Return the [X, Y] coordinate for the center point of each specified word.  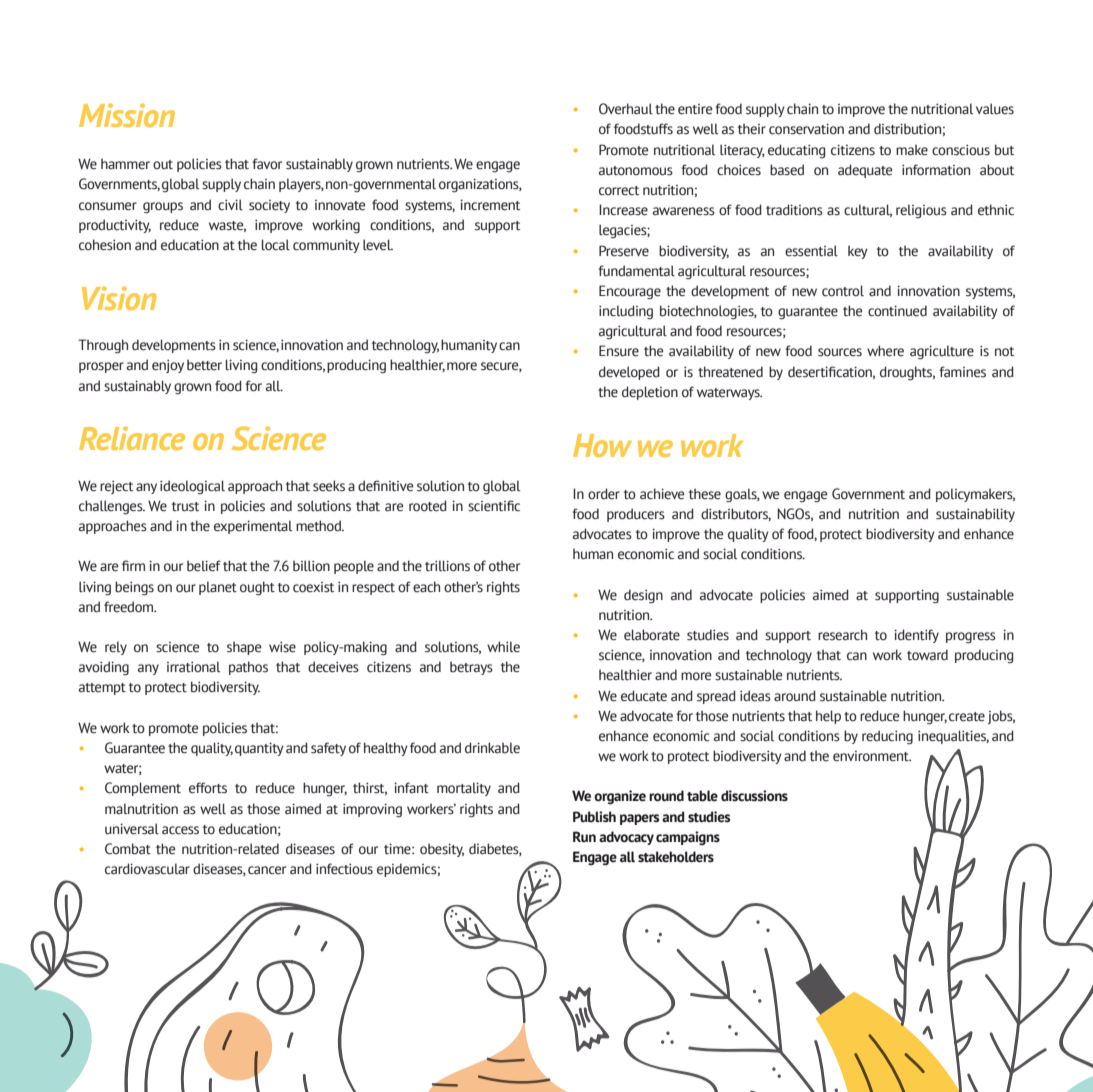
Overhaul [626, 109]
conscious [961, 150]
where [885, 351]
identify [916, 636]
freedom [130, 607]
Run [584, 837]
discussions [754, 796]
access [180, 830]
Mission [127, 115]
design [643, 596]
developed [629, 373]
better [204, 365]
